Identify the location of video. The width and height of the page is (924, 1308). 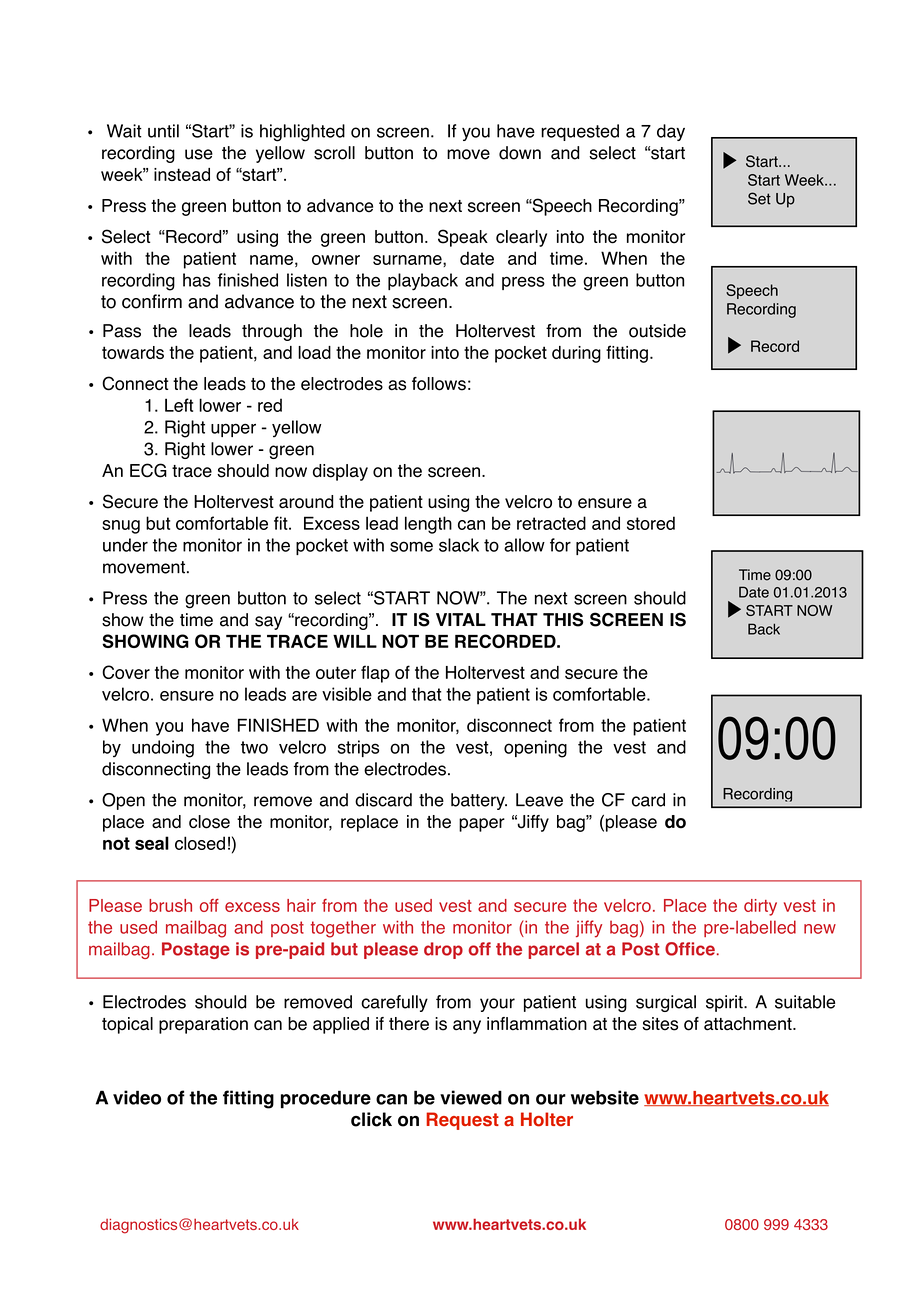
(137, 1097).
